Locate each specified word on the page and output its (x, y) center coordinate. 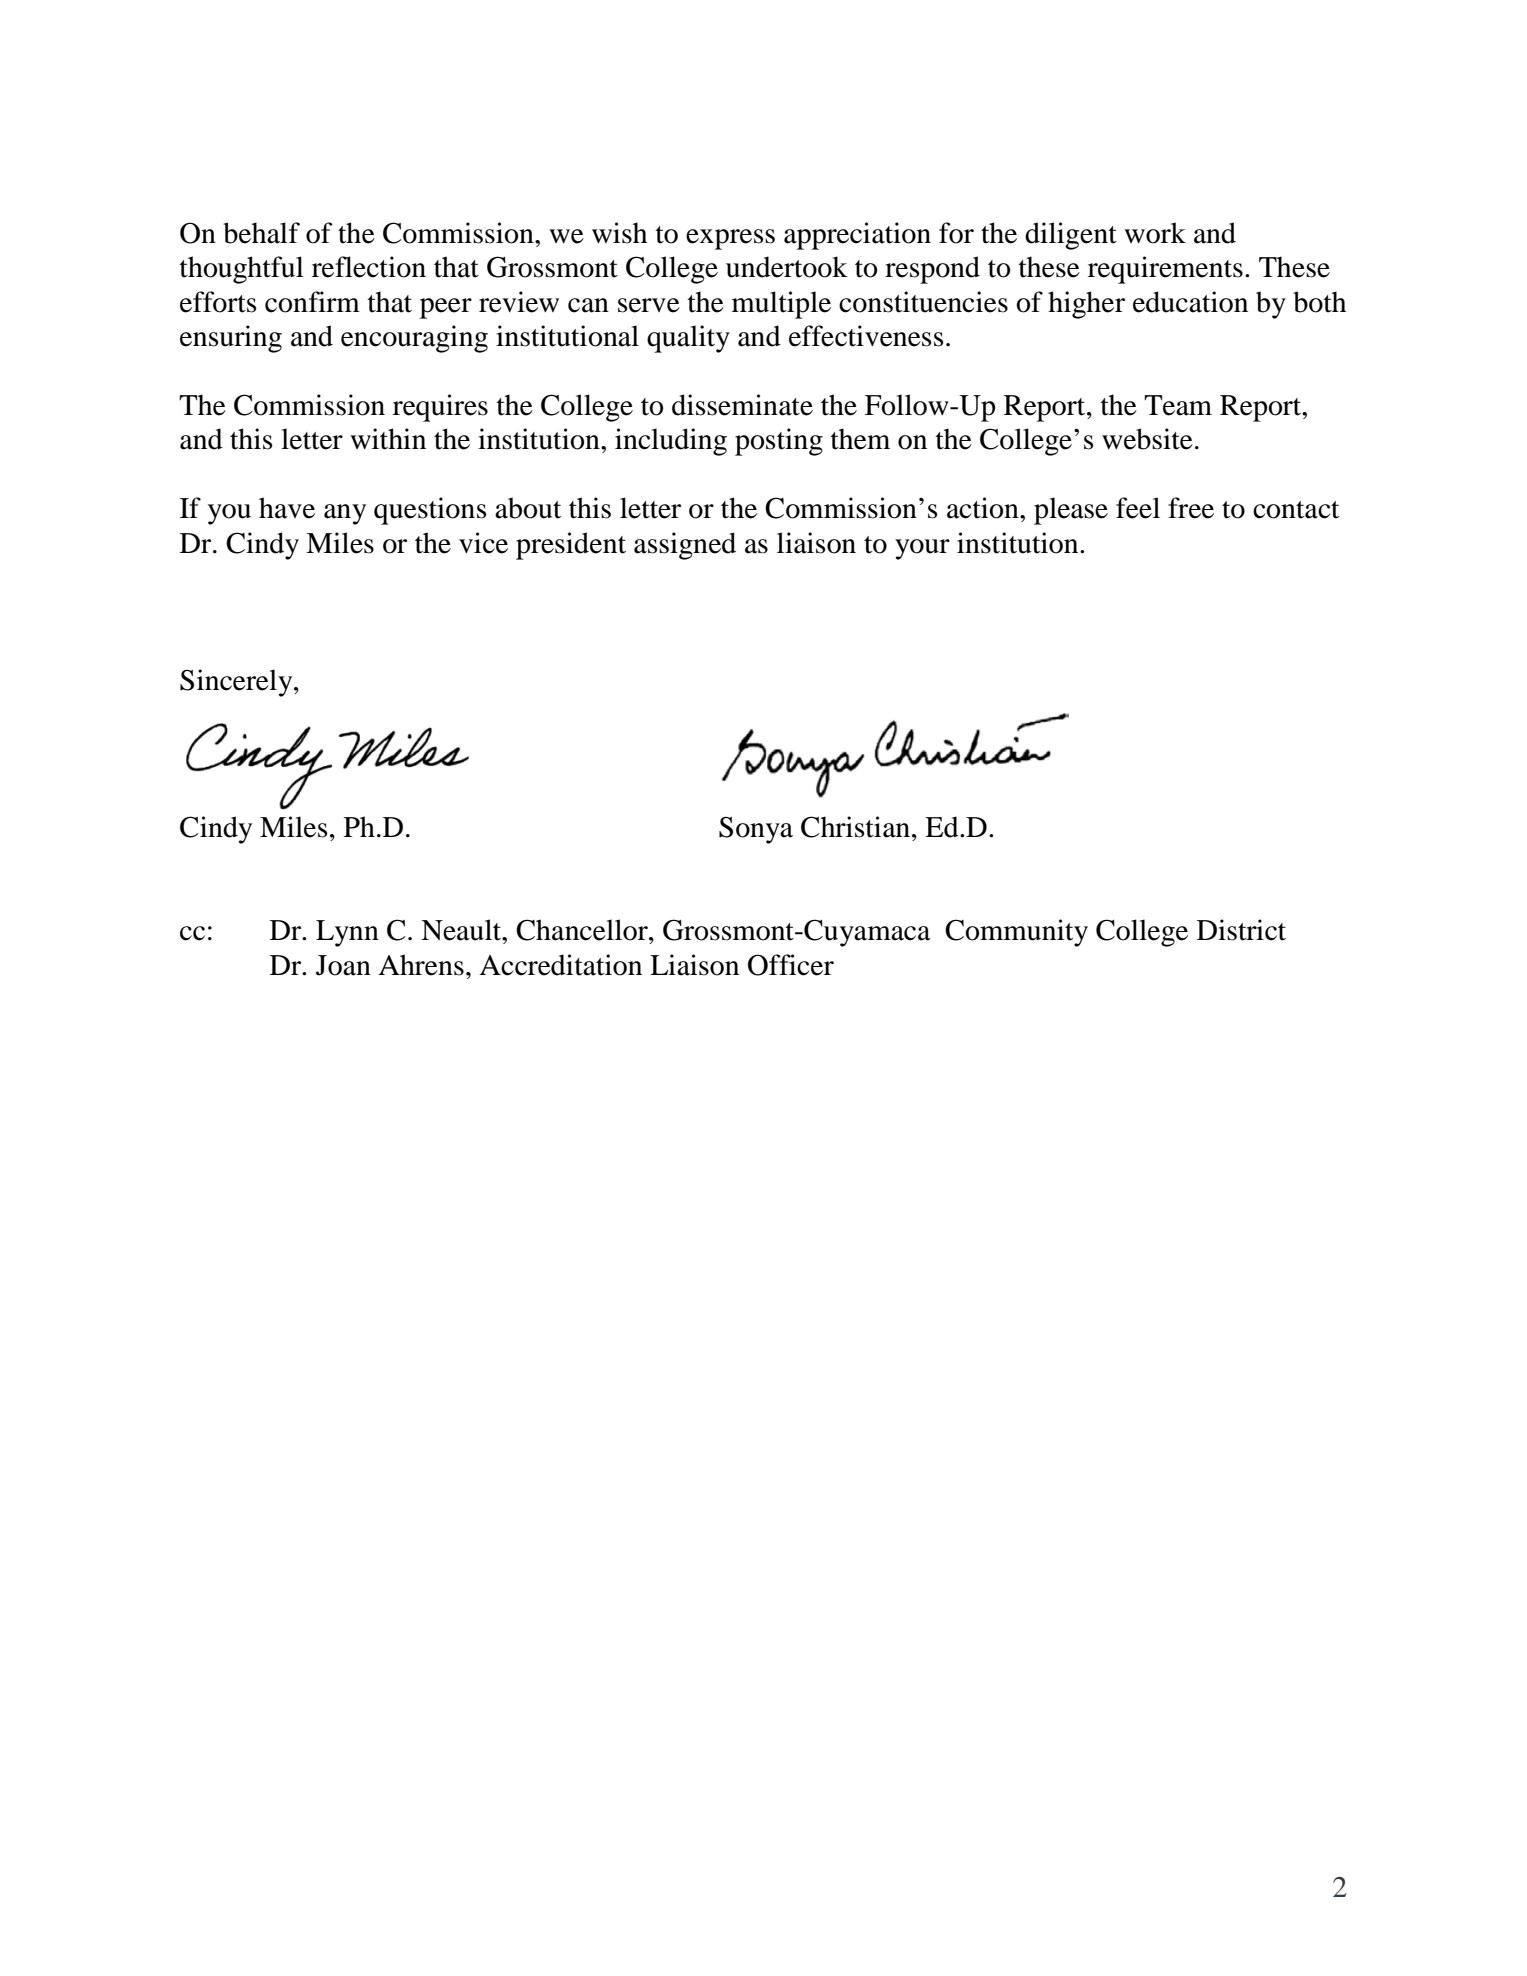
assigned (685, 546)
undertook (787, 267)
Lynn (347, 933)
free (1191, 508)
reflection (369, 267)
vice (483, 543)
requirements (1165, 270)
